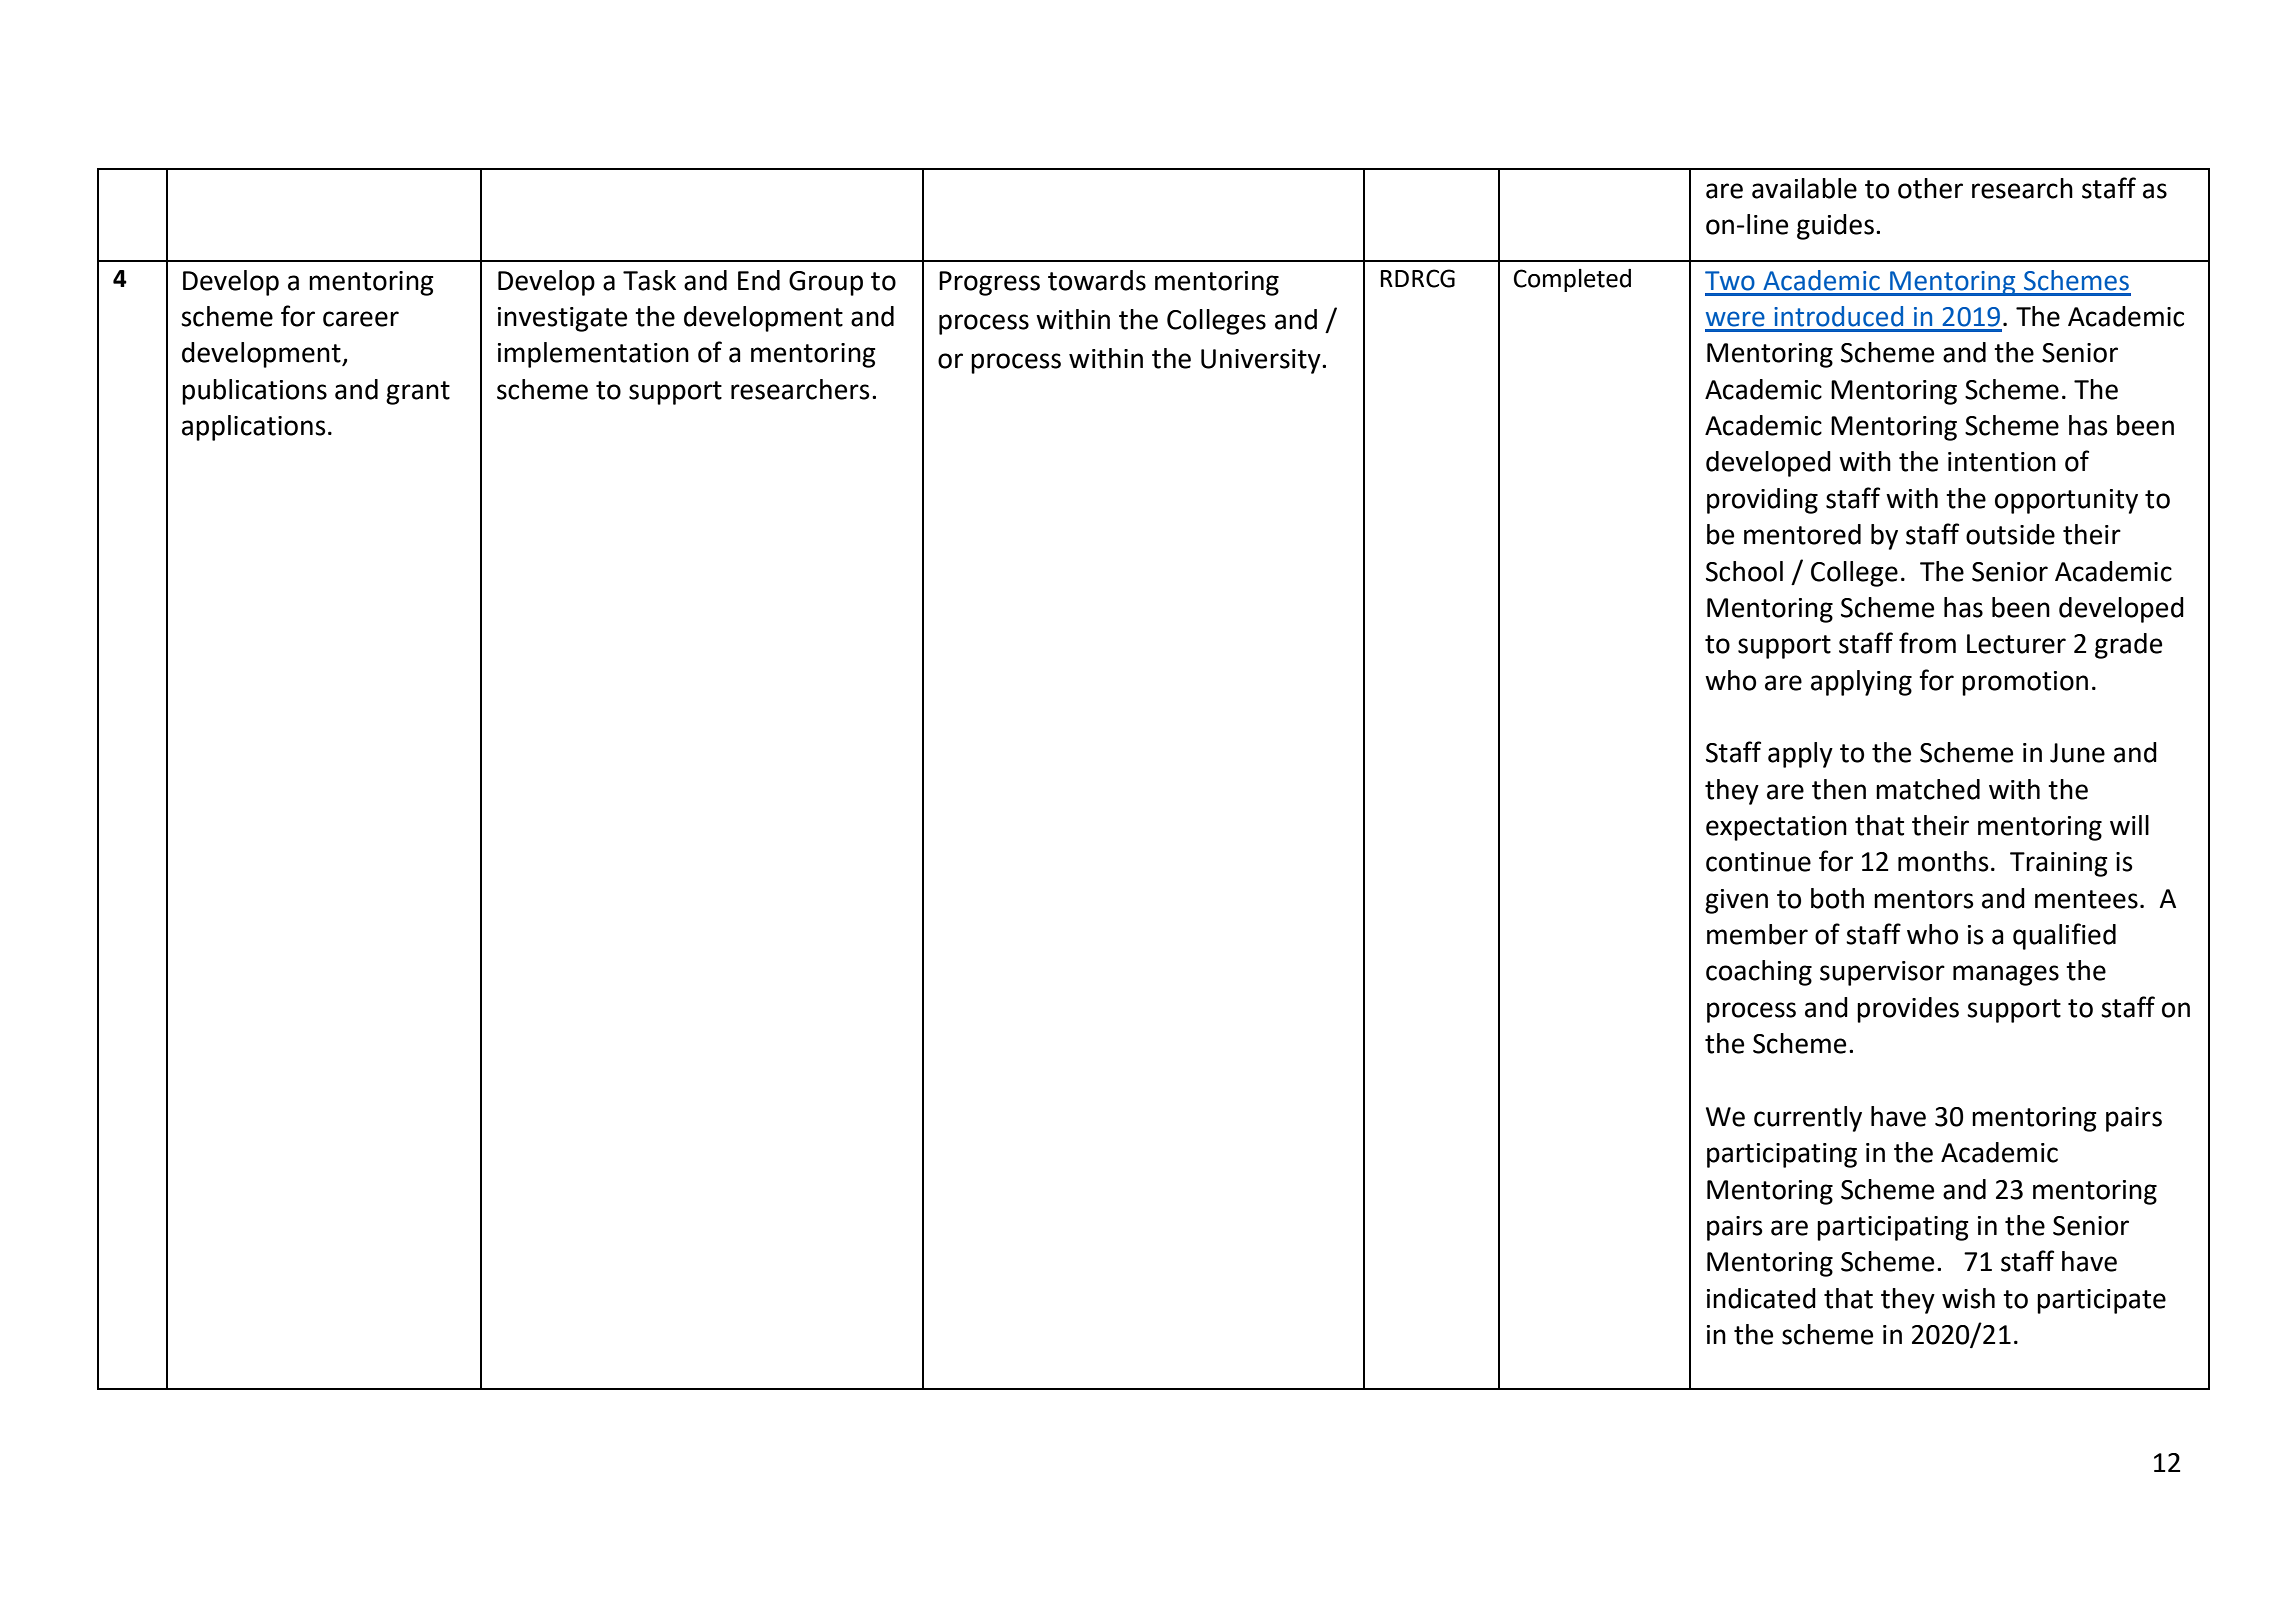  What do you see at coordinates (649, 280) in the screenshot?
I see `Task` at bounding box center [649, 280].
